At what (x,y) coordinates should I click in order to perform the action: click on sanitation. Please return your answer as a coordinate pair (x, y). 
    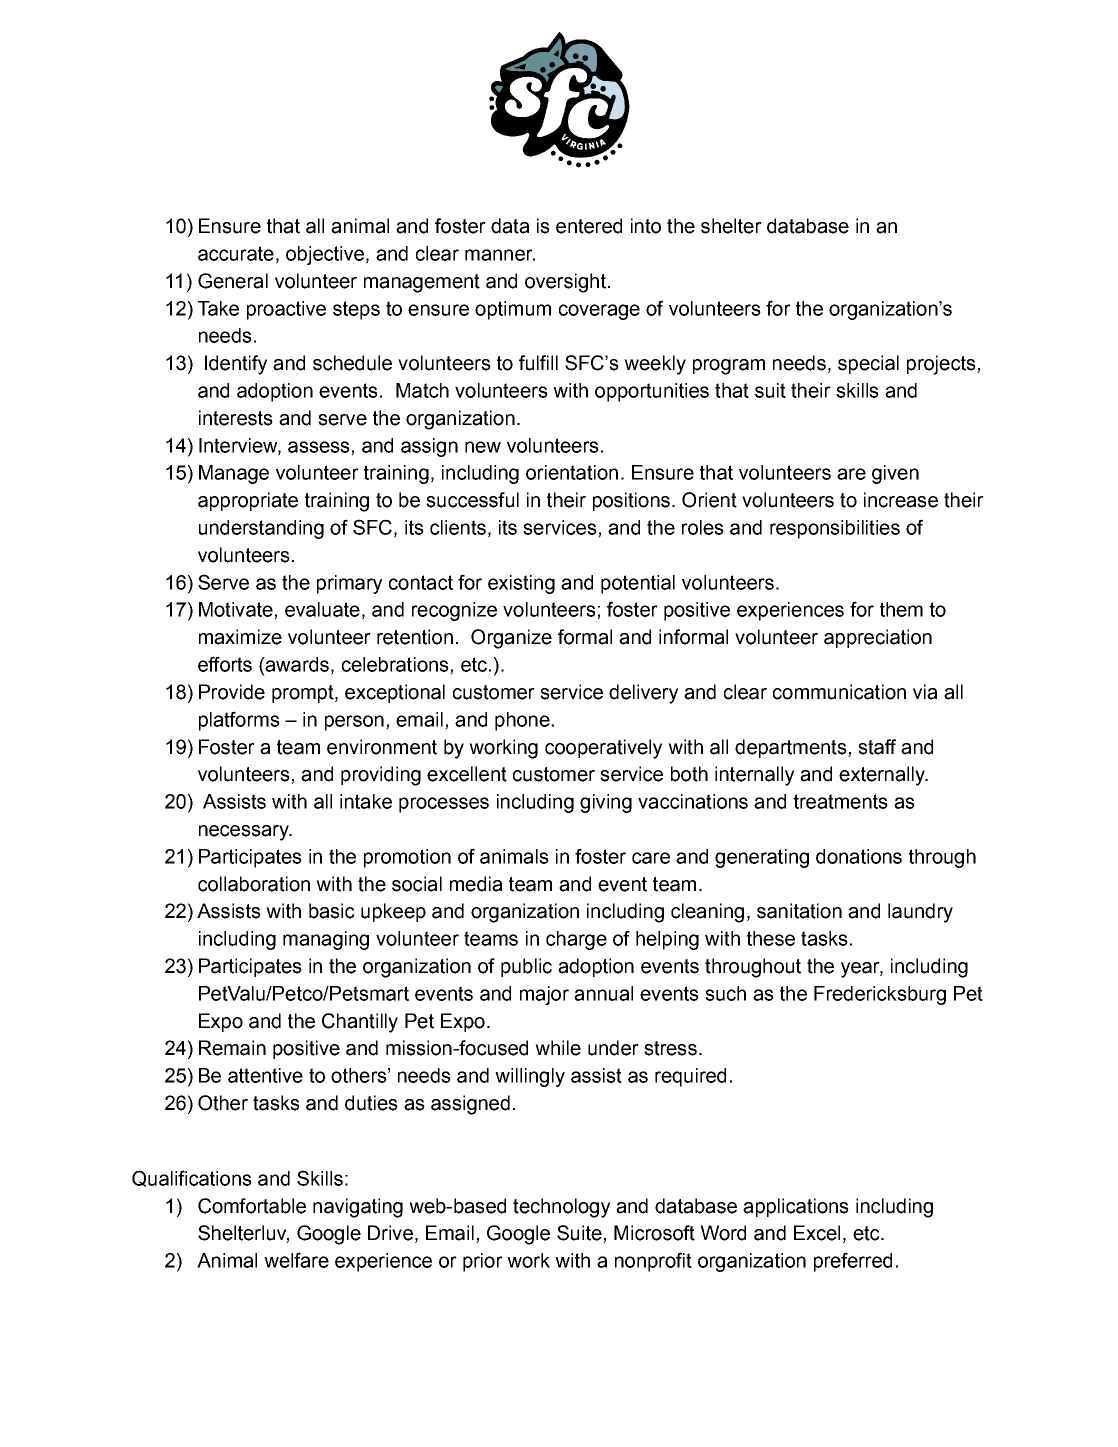
    Looking at the image, I should click on (799, 911).
